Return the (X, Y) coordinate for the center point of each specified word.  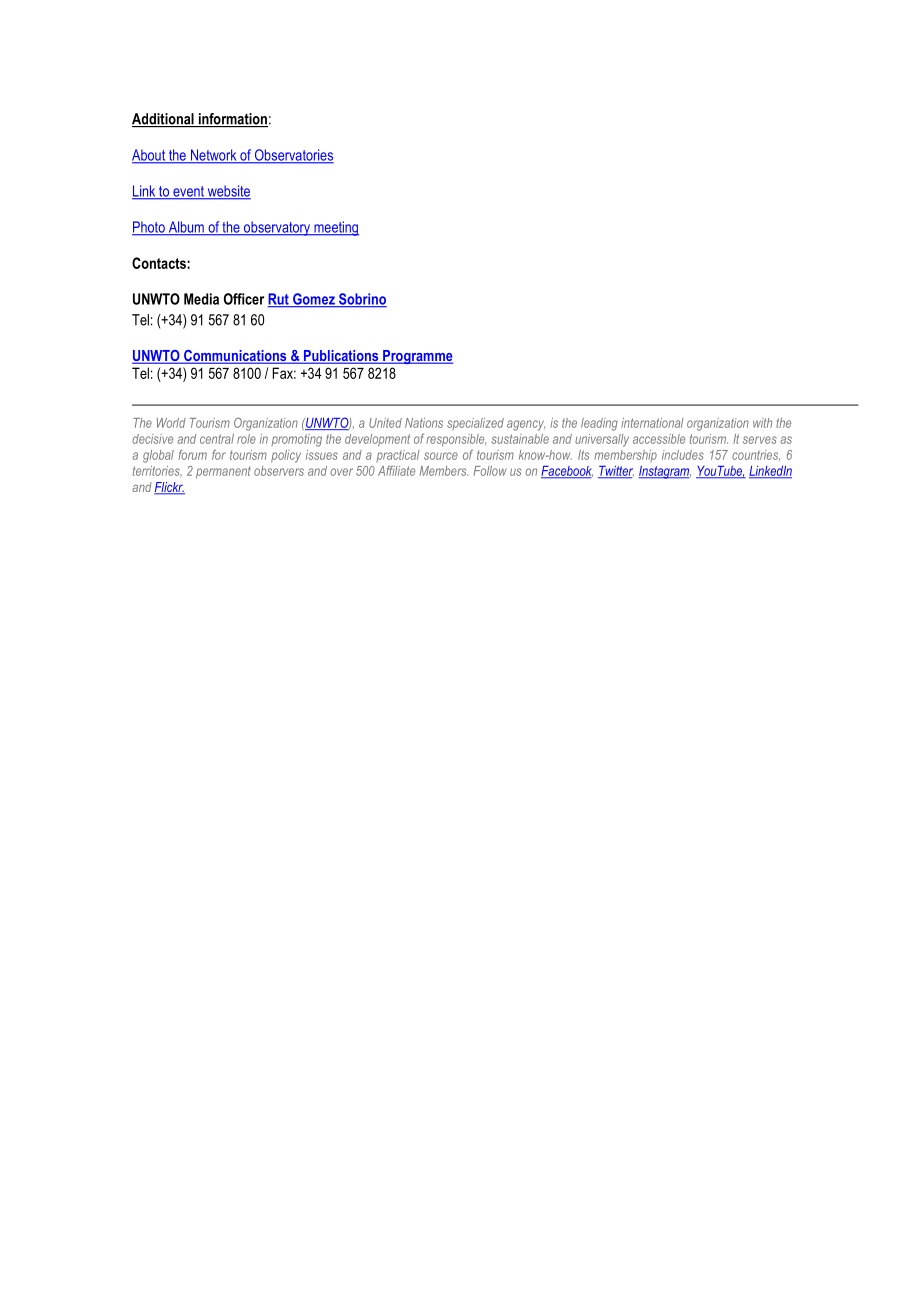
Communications (235, 357)
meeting (335, 228)
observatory (277, 228)
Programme (417, 357)
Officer (244, 299)
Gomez (314, 300)
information (232, 120)
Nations (424, 423)
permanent (223, 472)
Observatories (293, 156)
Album (186, 228)
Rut (279, 300)
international (652, 423)
